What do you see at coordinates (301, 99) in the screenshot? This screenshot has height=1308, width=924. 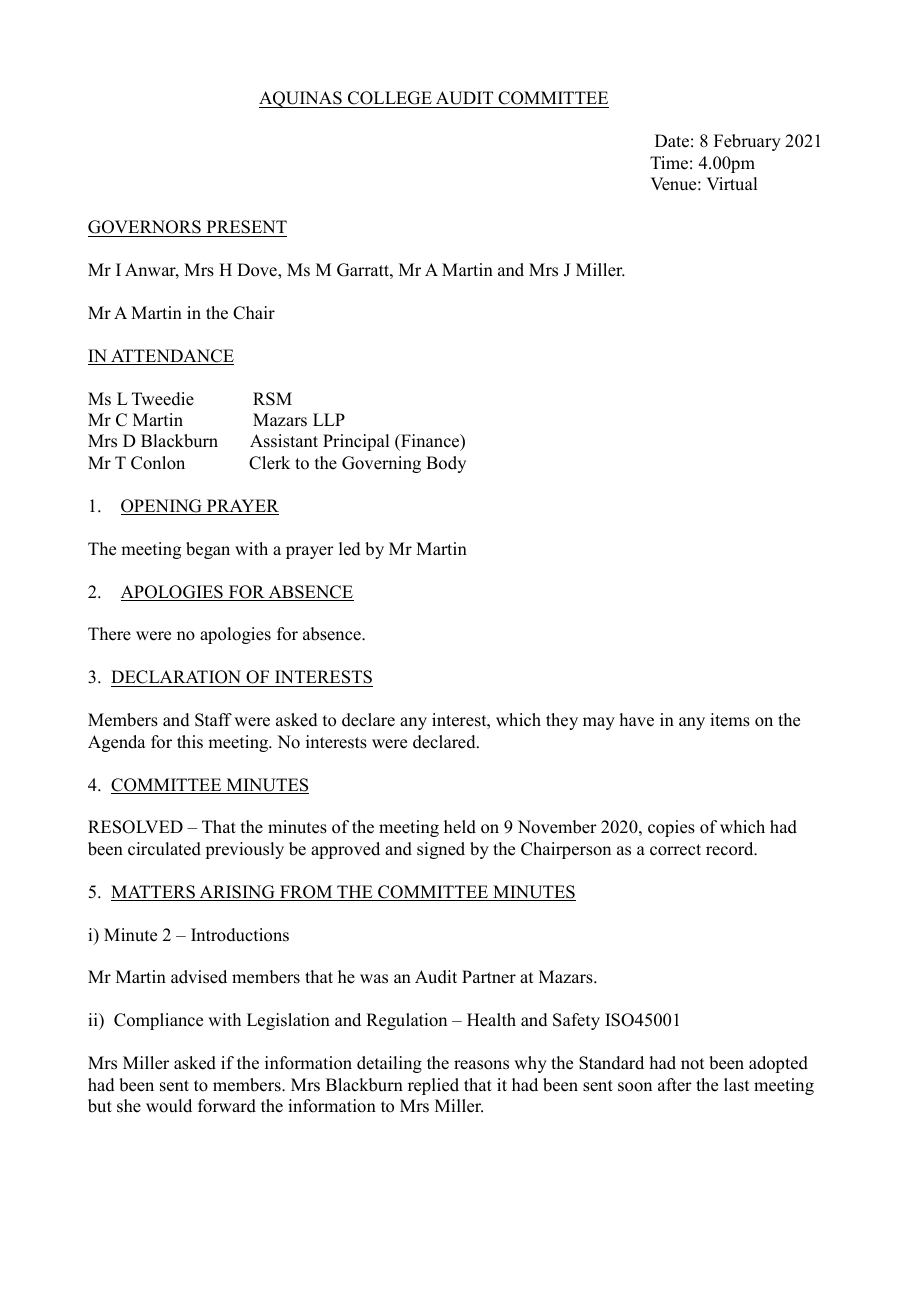 I see `AQUINAS` at bounding box center [301, 99].
